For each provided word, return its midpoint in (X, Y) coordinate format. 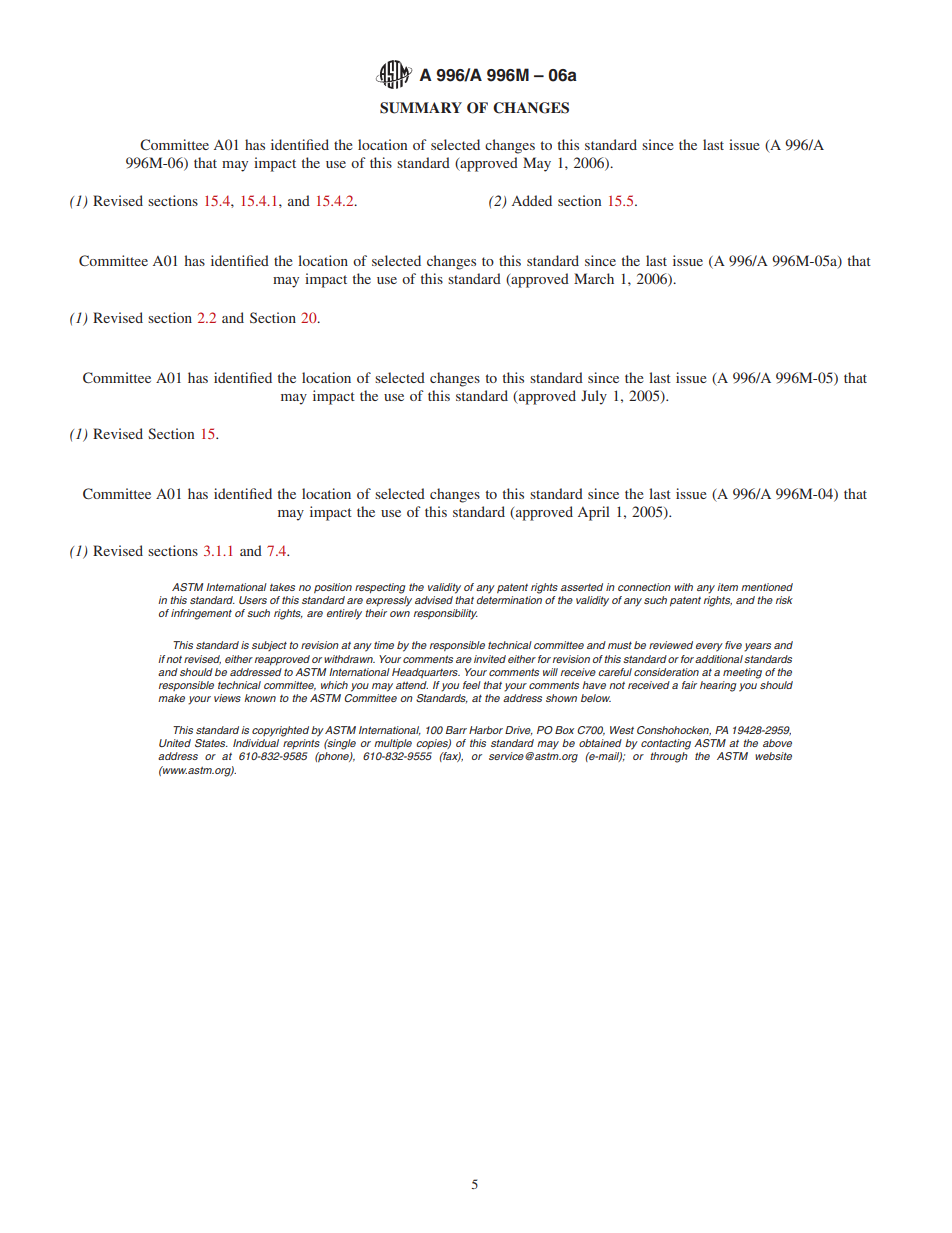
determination (509, 600)
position (333, 588)
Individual (256, 743)
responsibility (446, 614)
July (594, 397)
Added (532, 200)
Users (253, 600)
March (594, 278)
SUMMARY (421, 108)
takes (282, 587)
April (594, 513)
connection (644, 587)
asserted (582, 587)
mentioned (767, 587)
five (733, 645)
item (727, 587)
